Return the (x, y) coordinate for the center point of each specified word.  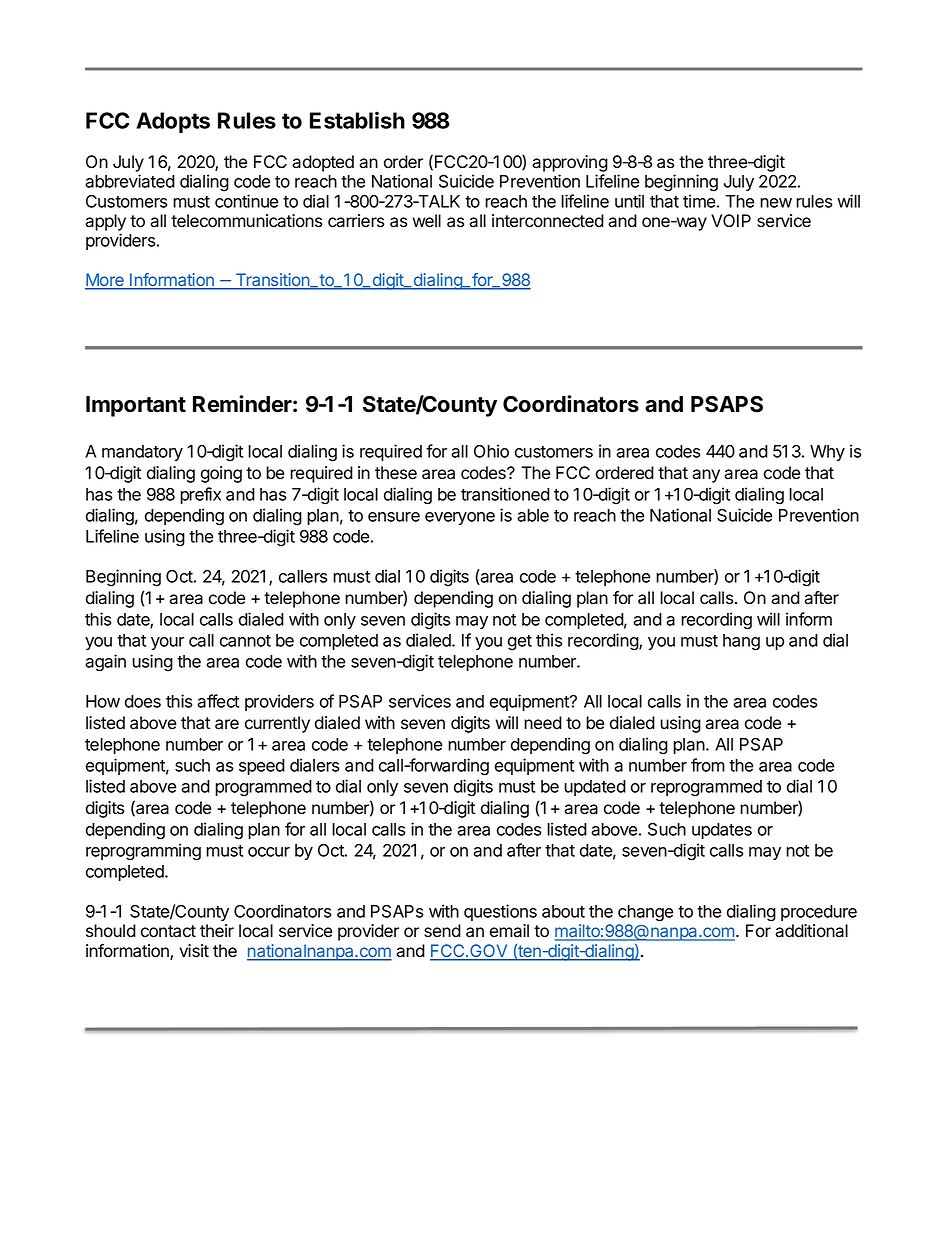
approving (570, 163)
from (708, 765)
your (167, 643)
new (776, 203)
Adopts (173, 122)
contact (168, 931)
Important (136, 406)
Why (827, 453)
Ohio (491, 451)
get (520, 643)
